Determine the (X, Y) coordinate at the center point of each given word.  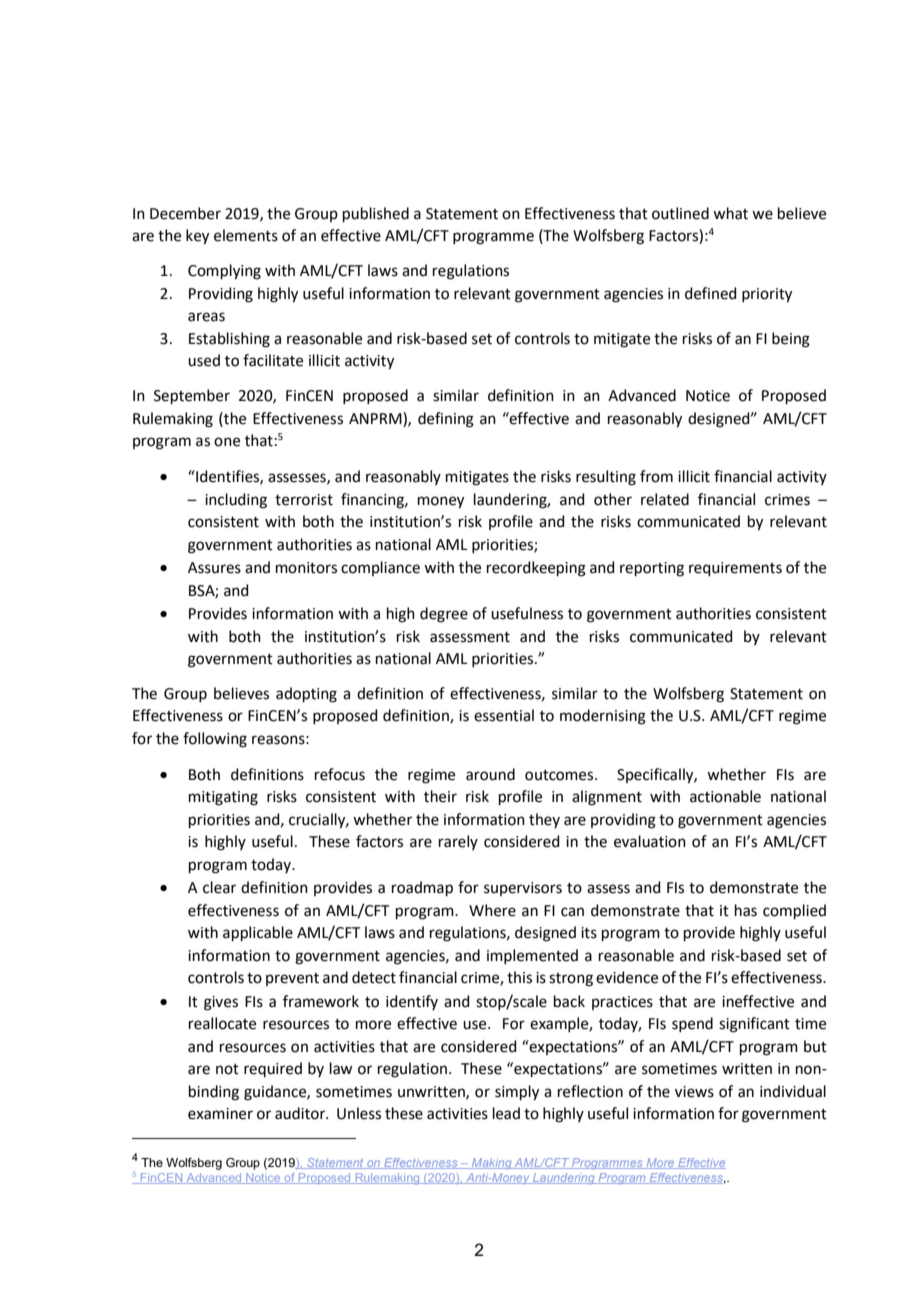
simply (517, 1093)
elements (246, 235)
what (730, 213)
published (376, 214)
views (694, 1092)
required (273, 1069)
